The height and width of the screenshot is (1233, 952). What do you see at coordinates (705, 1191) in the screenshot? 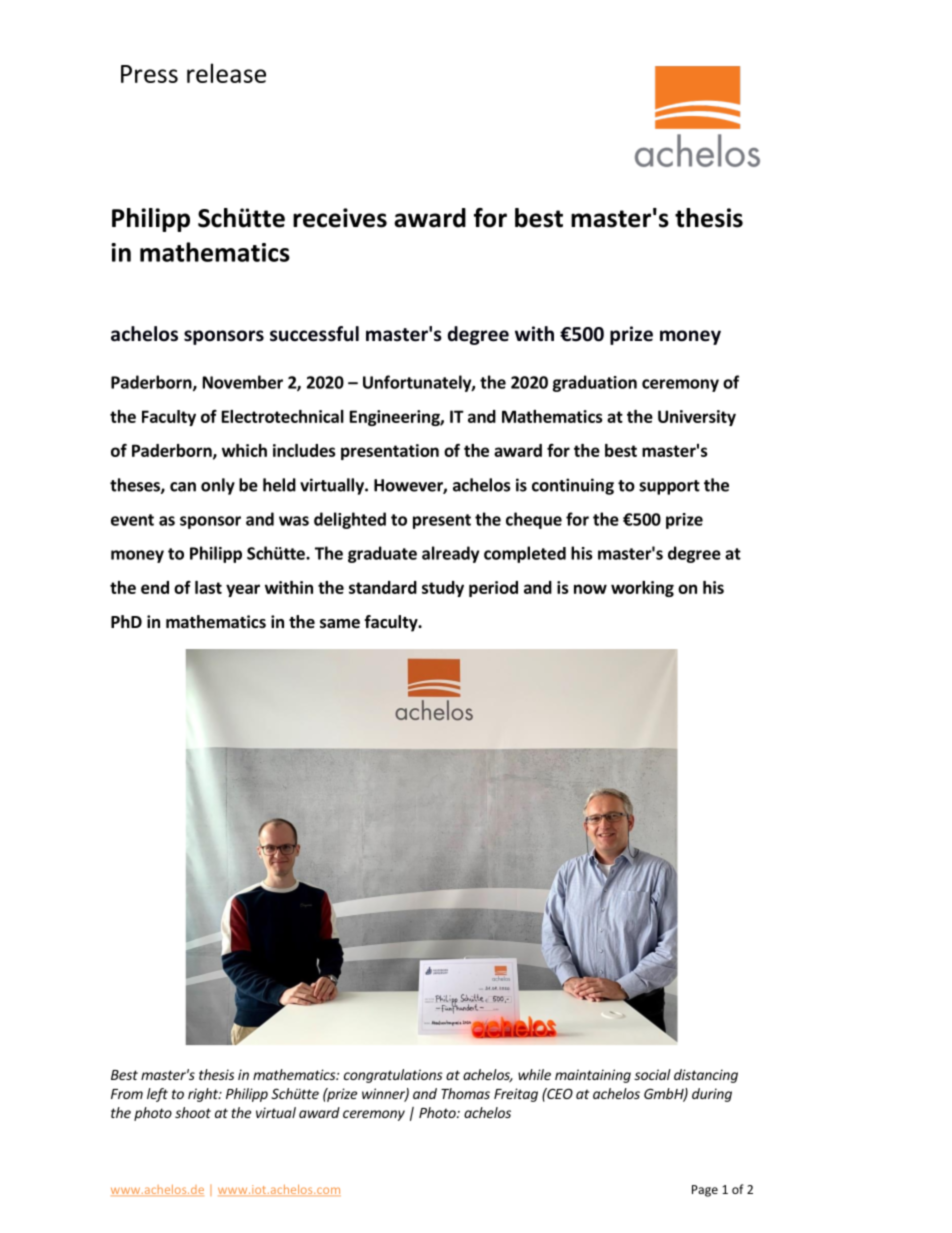
I see `Page` at bounding box center [705, 1191].
